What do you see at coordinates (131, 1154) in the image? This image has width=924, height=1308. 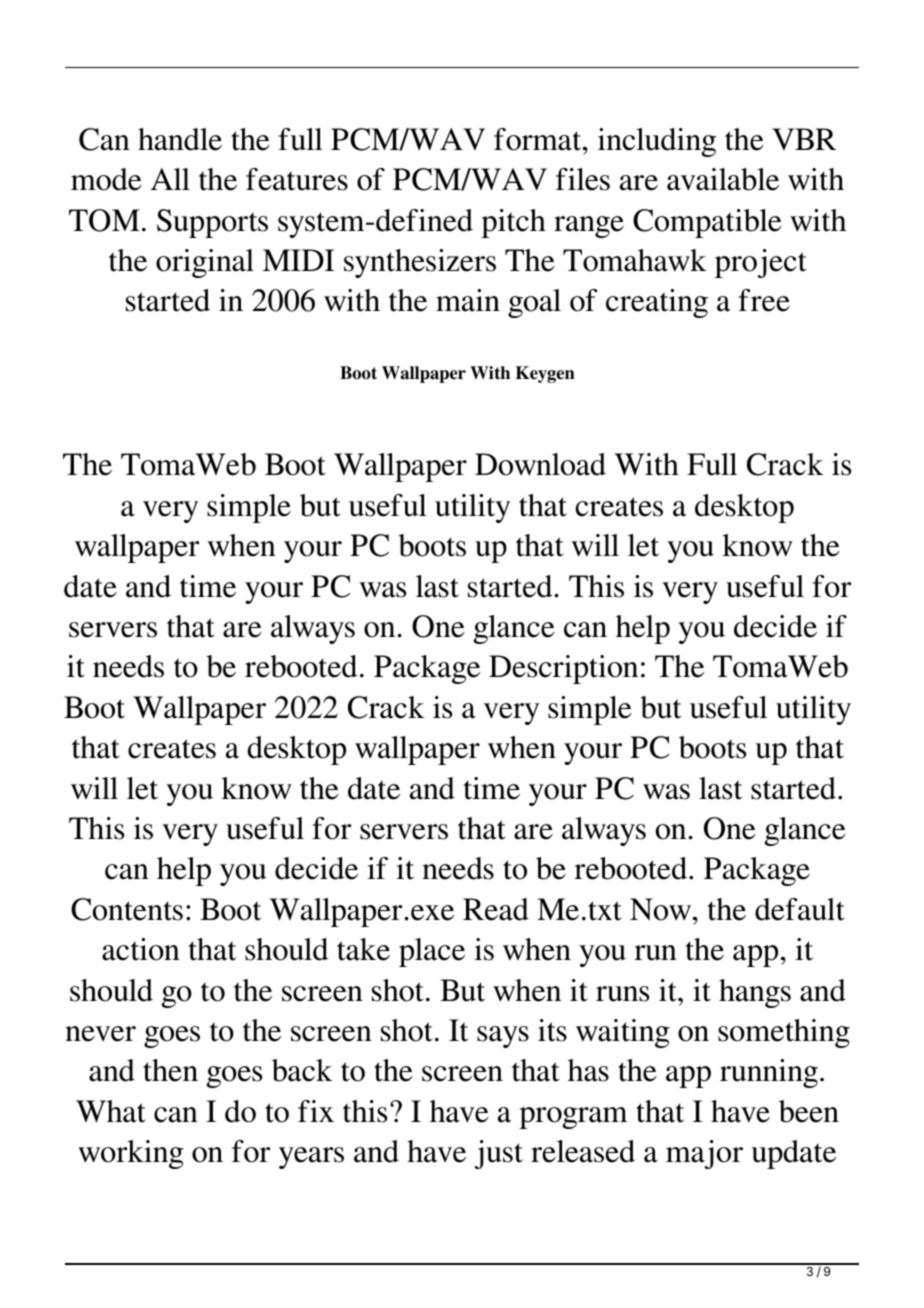 I see `working` at bounding box center [131, 1154].
